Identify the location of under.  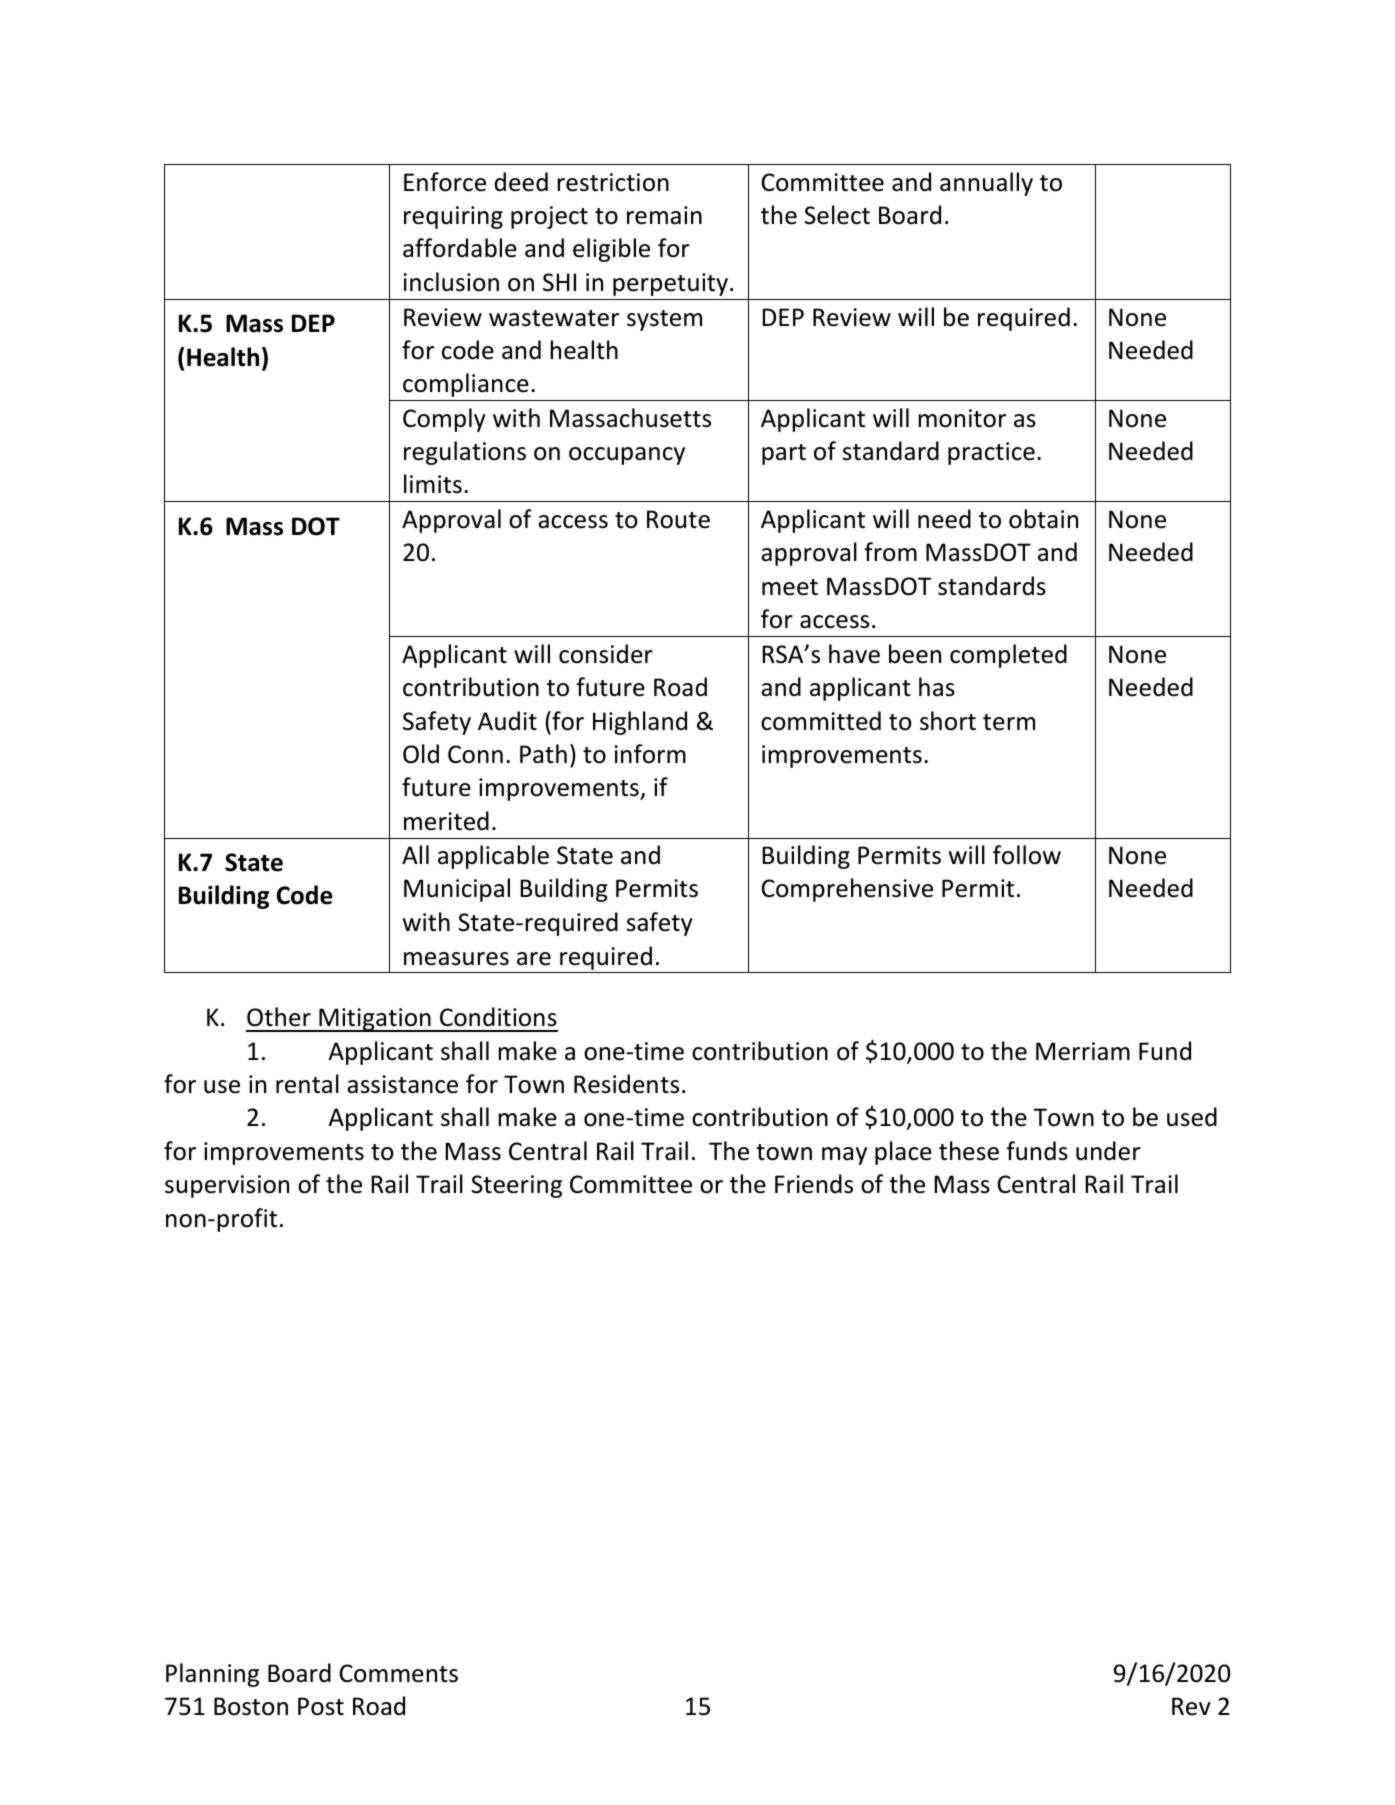
(1108, 1151).
